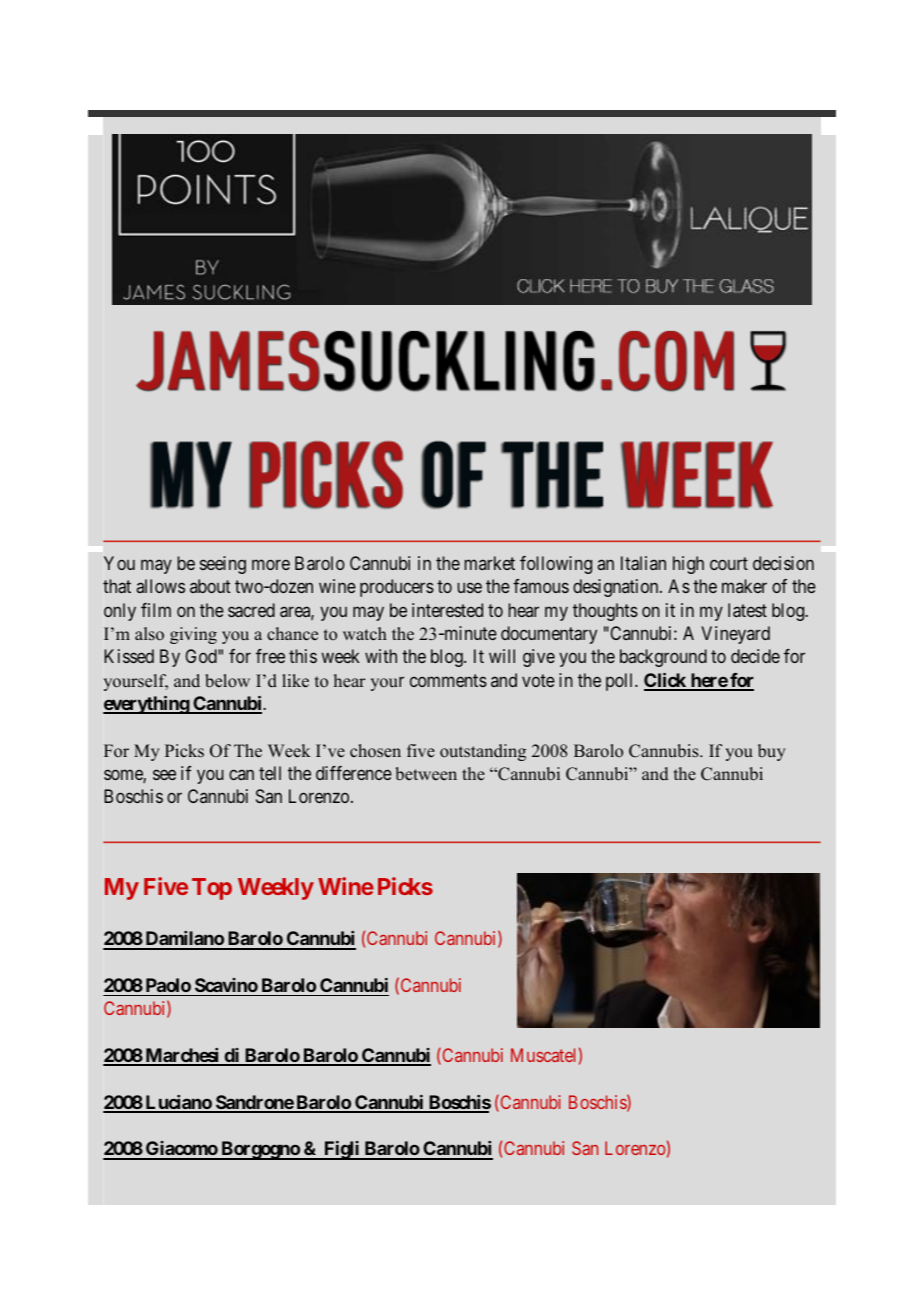  Describe the element at coordinates (178, 1103) in the image. I see `Luciano` at that location.
